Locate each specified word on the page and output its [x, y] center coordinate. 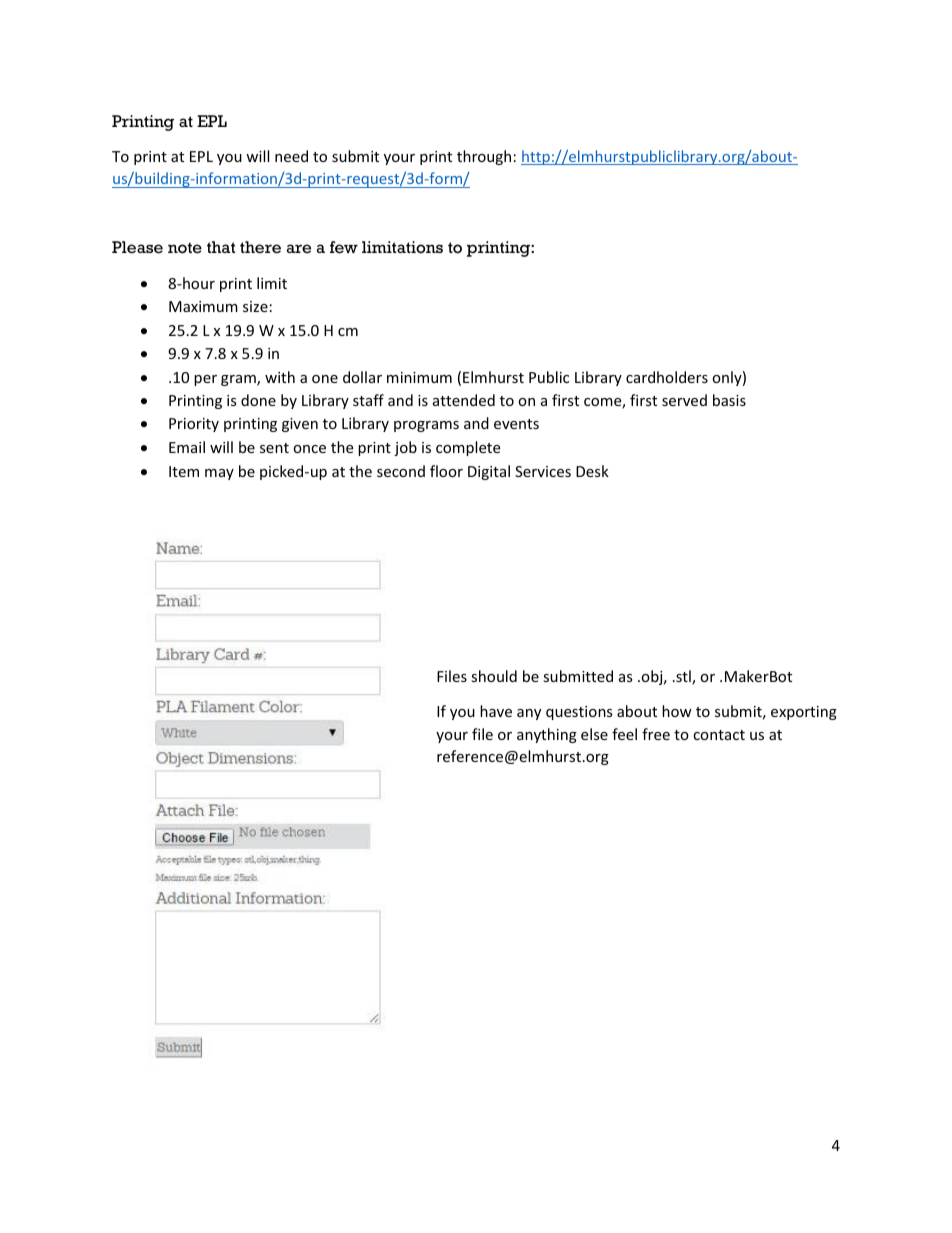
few [344, 247]
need [291, 156]
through [484, 157]
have [496, 711]
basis [729, 400]
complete [468, 448]
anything [547, 735]
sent [274, 448]
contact [719, 735]
